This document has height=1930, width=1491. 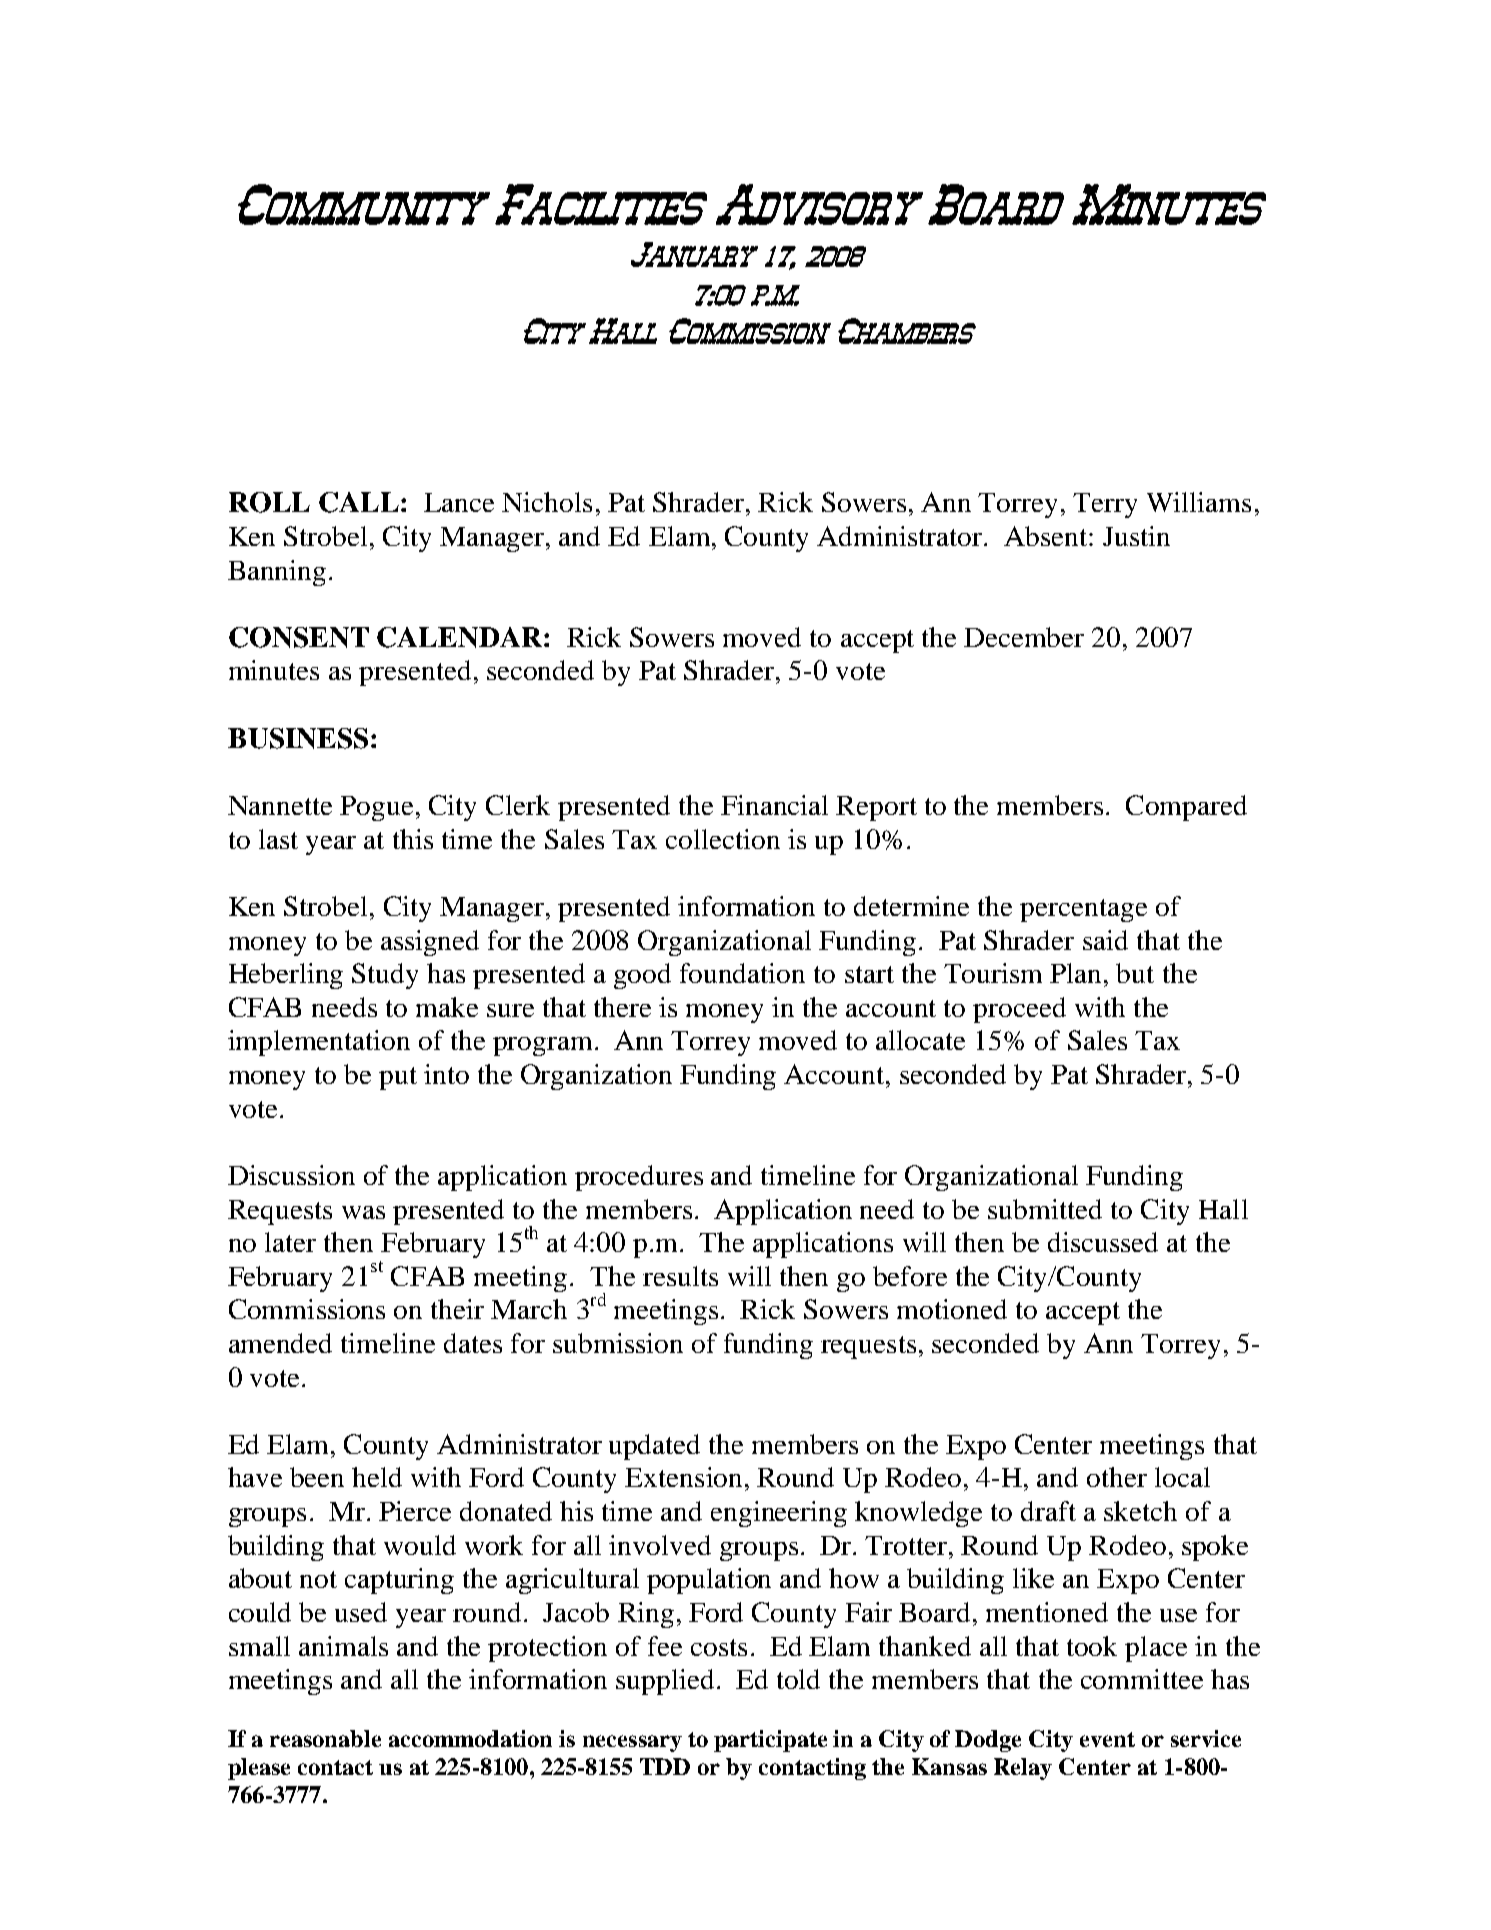 What do you see at coordinates (325, 1738) in the document?
I see `reasonable` at bounding box center [325, 1738].
